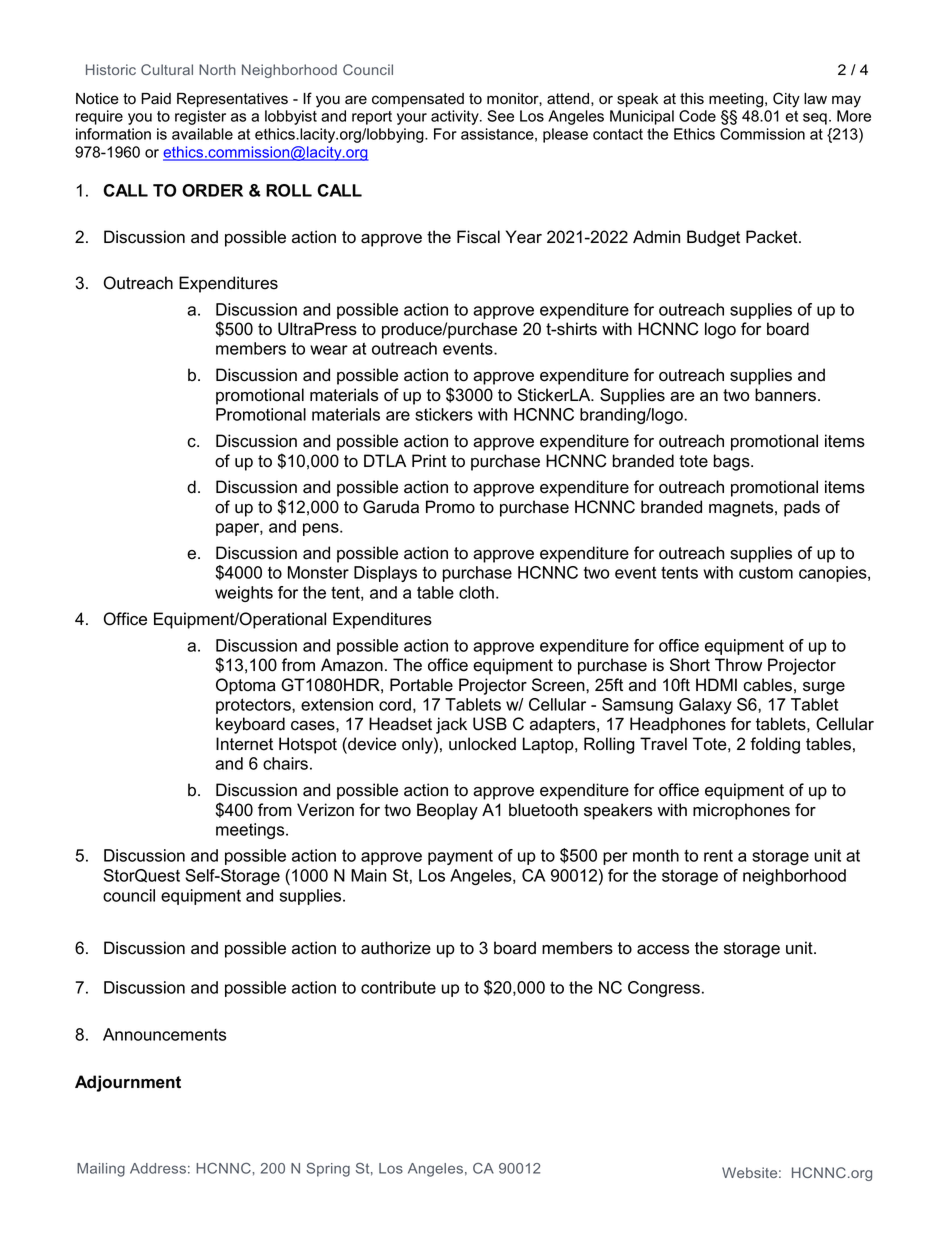 The width and height of the page is (952, 1233). What do you see at coordinates (328, 1170) in the page?
I see `Spring` at bounding box center [328, 1170].
